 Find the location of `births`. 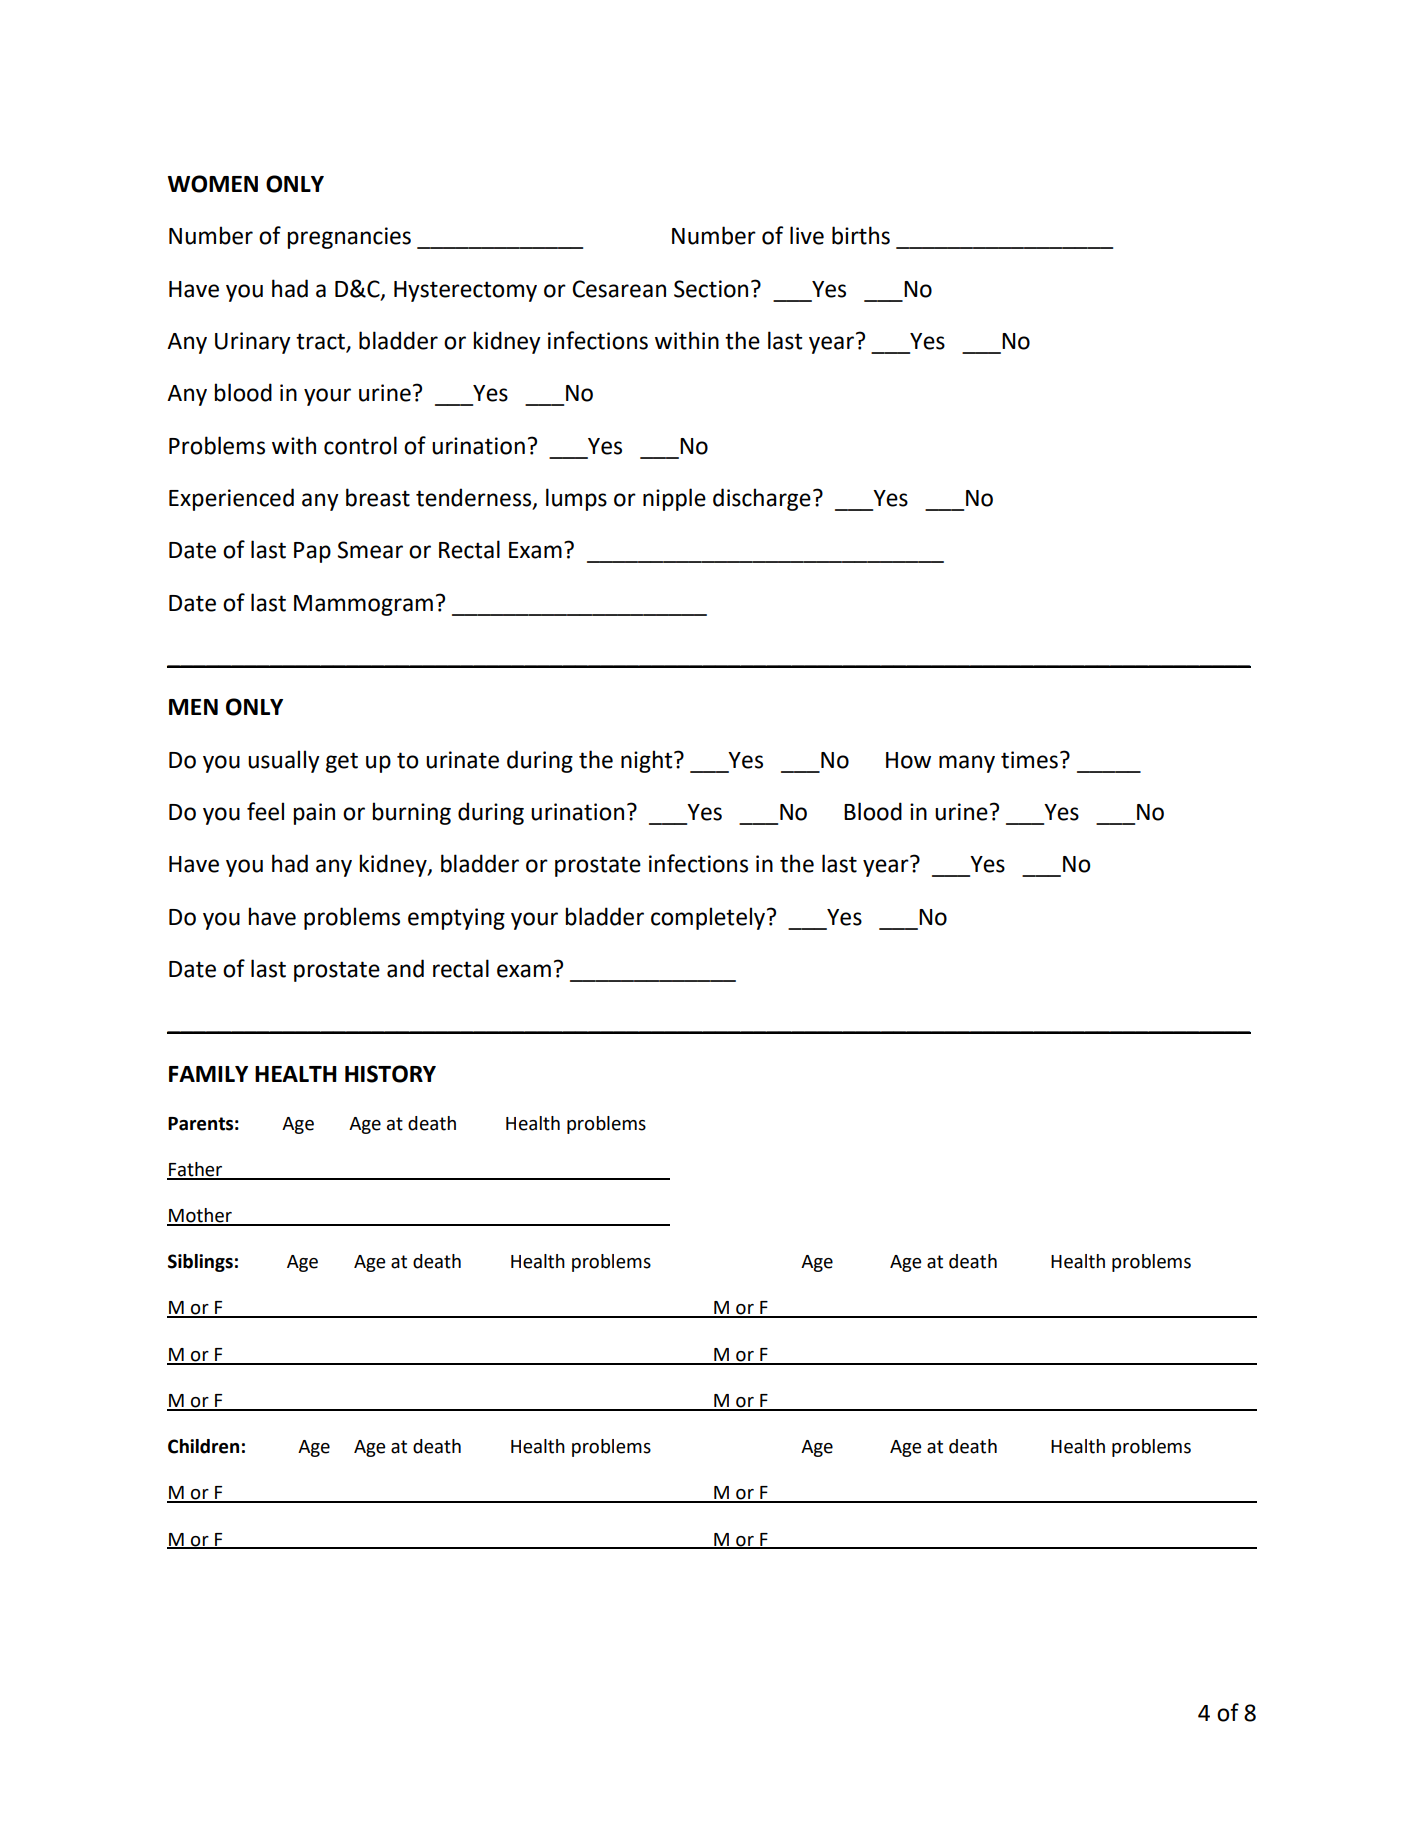

births is located at coordinates (861, 235).
